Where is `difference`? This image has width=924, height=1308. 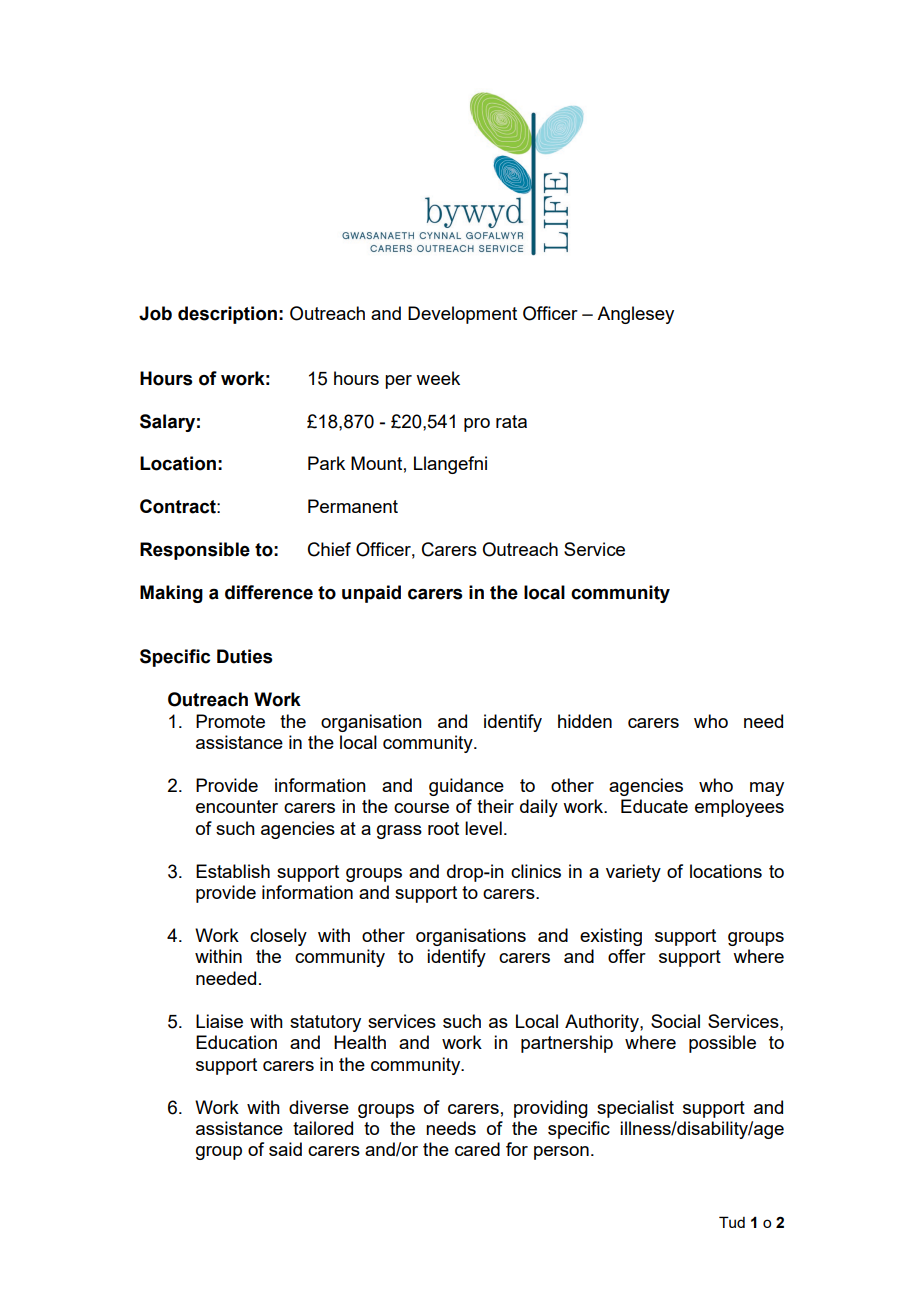 difference is located at coordinates (269, 592).
